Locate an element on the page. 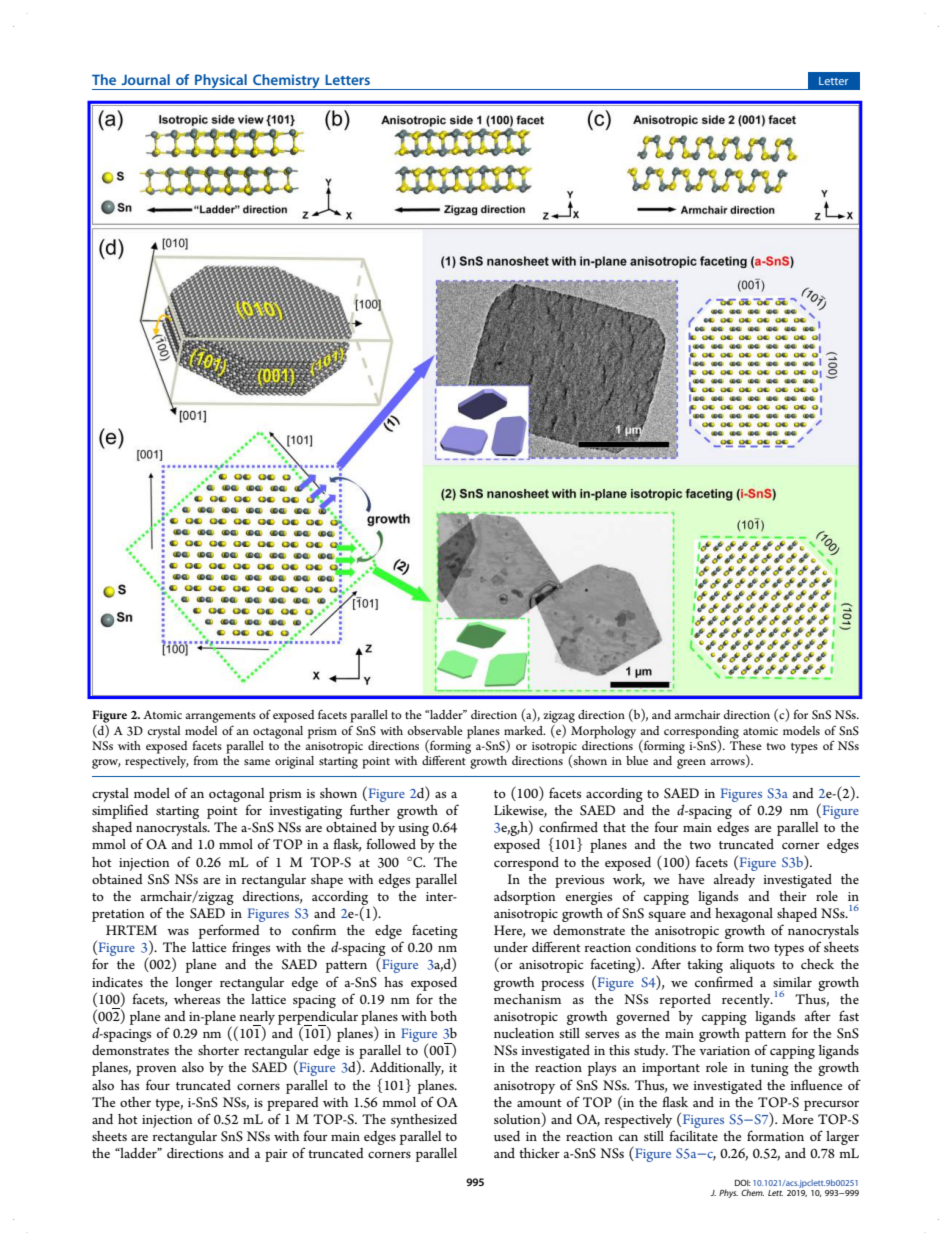 Image resolution: width=952 pixels, height=1246 pixels. Journal is located at coordinates (145, 79).
